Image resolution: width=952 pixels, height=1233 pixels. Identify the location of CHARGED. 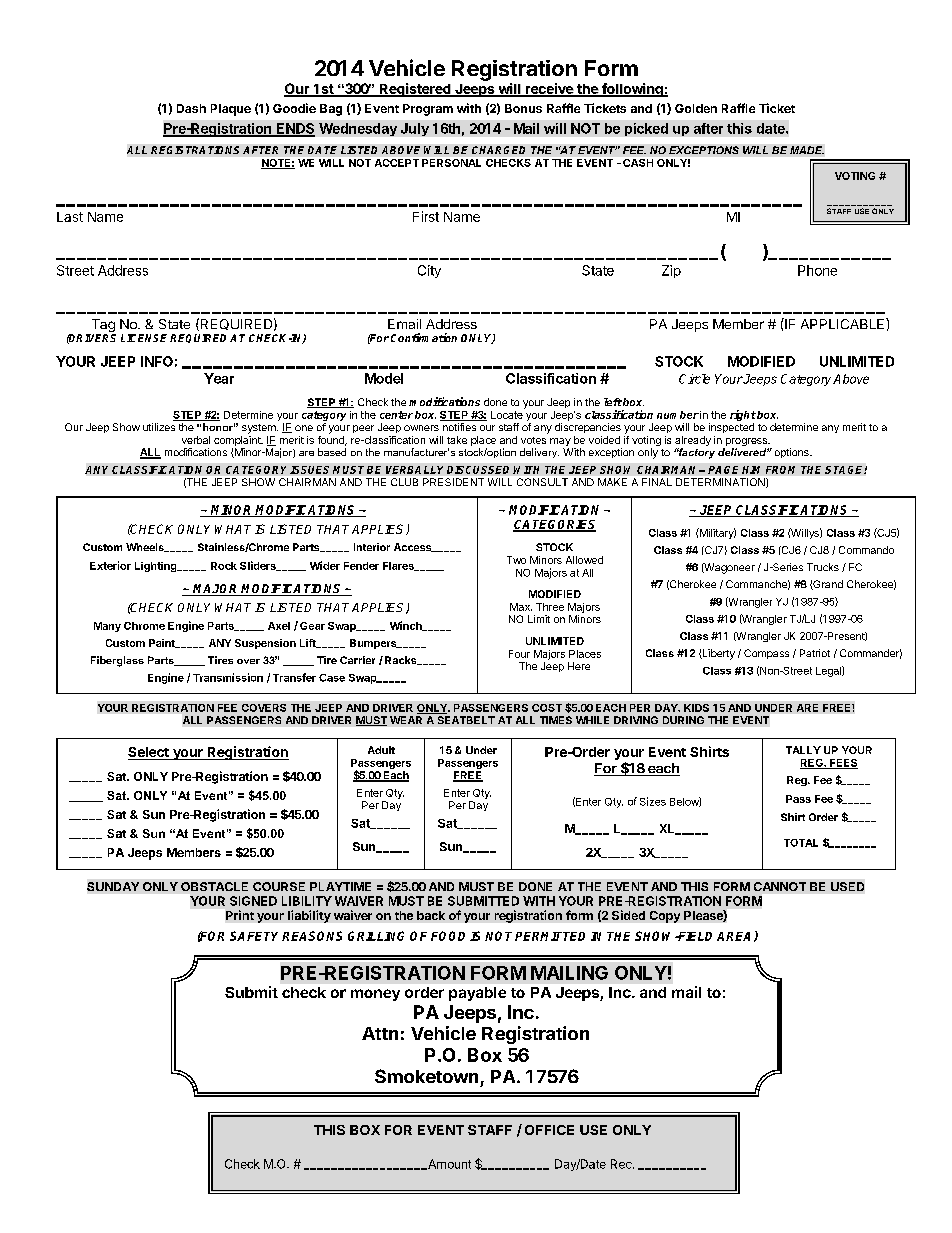
(498, 150).
